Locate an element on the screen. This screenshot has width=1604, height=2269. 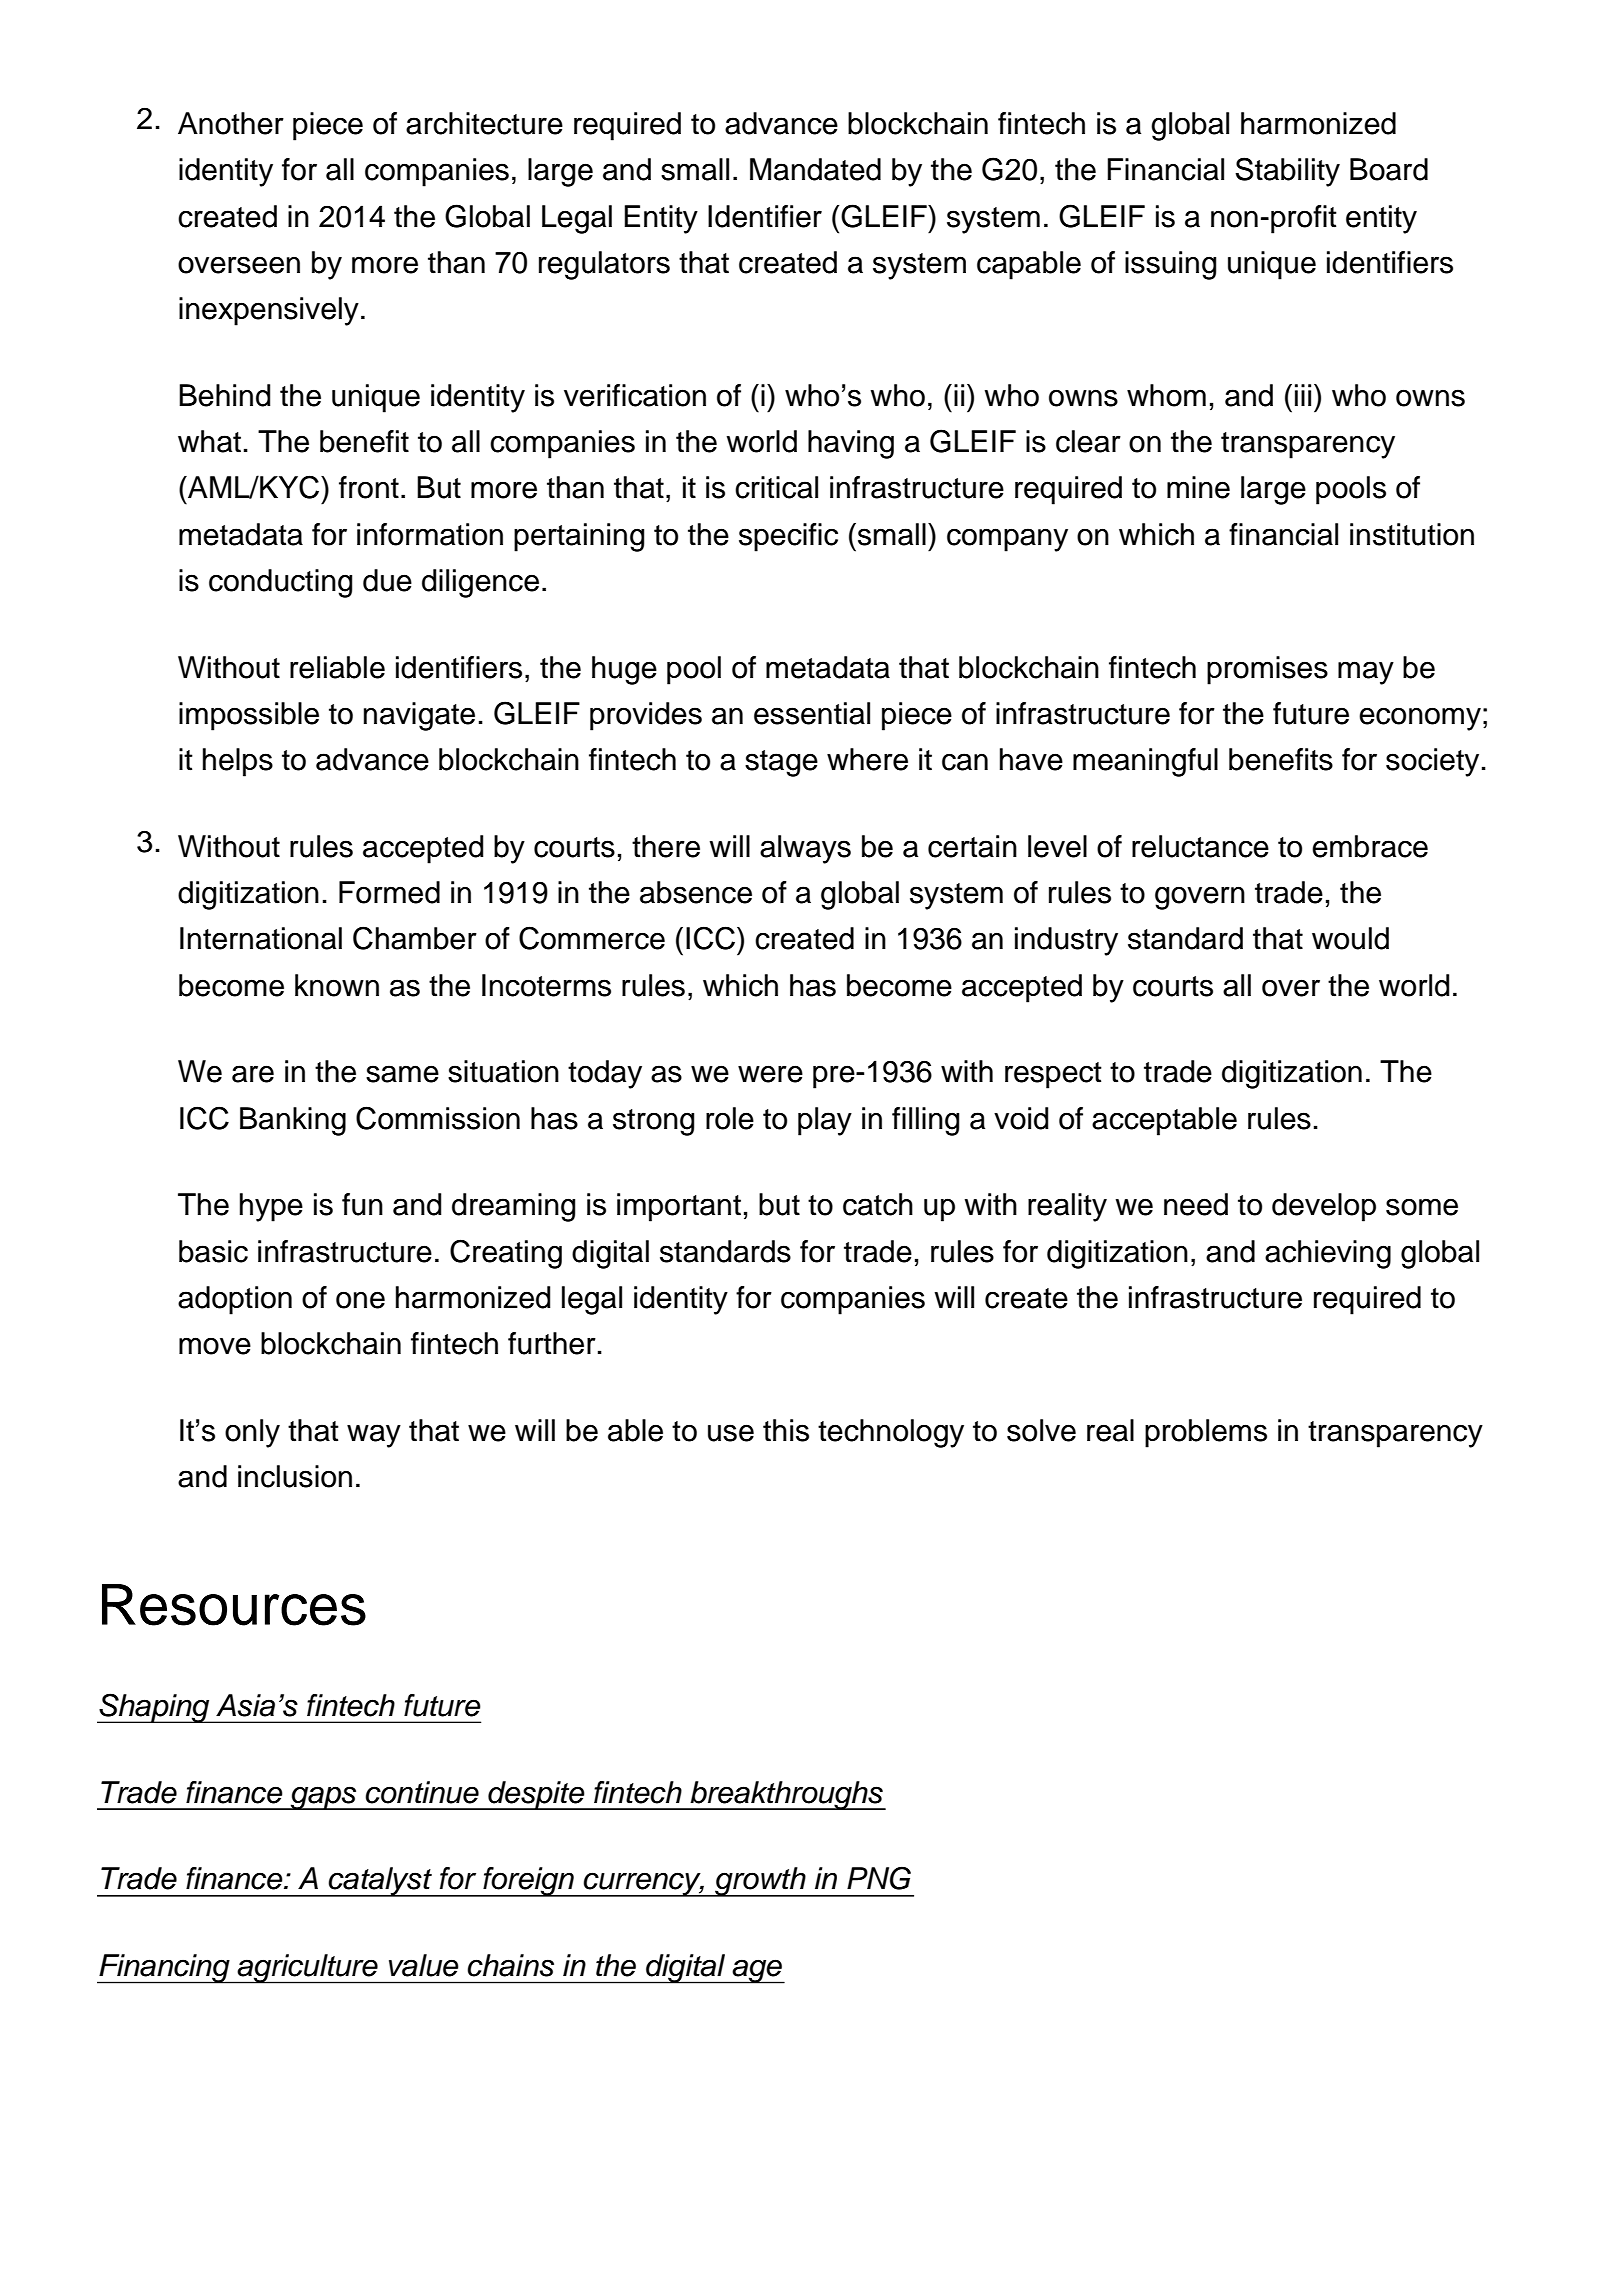
Stability is located at coordinates (1287, 172).
